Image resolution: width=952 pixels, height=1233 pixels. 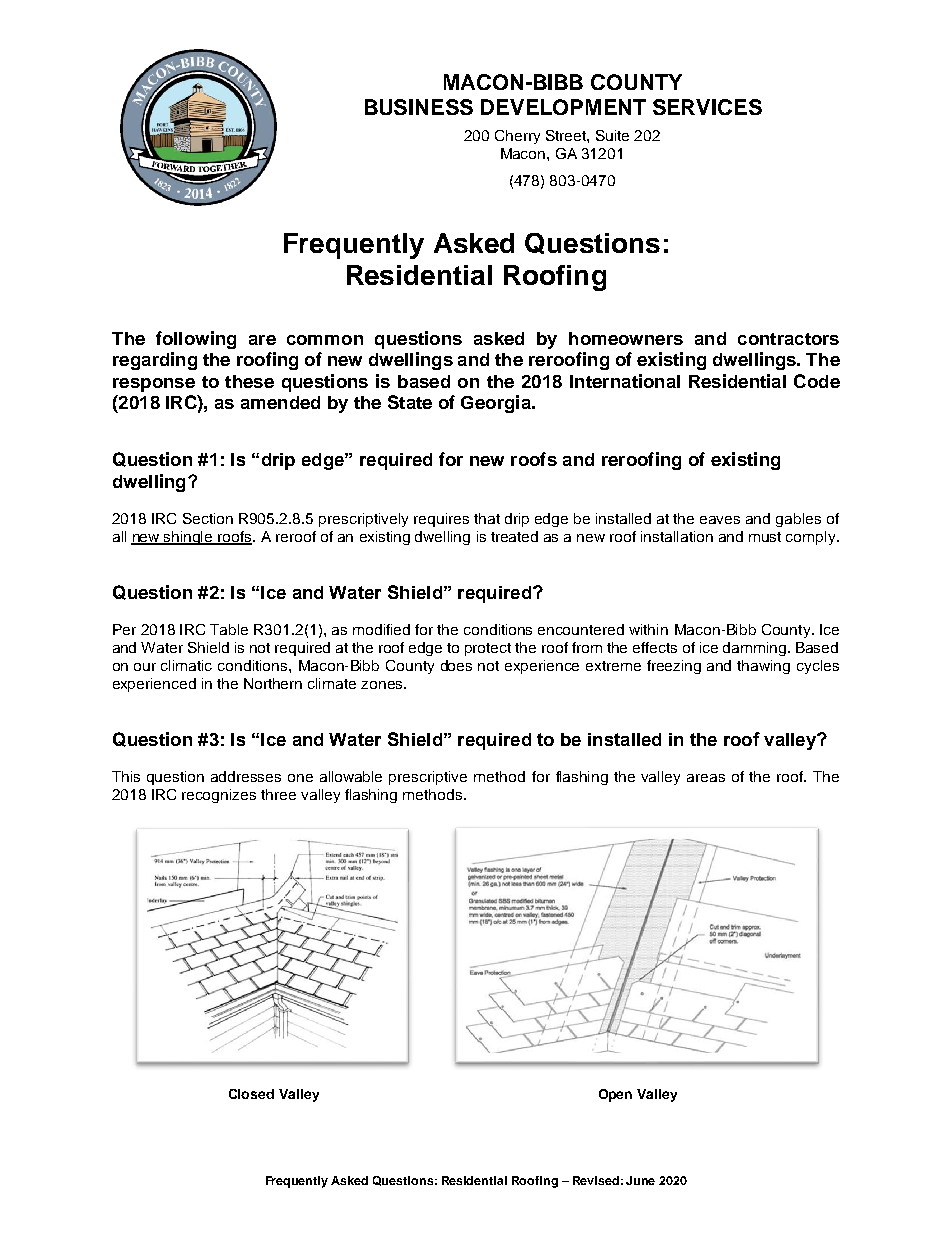 What do you see at coordinates (229, 629) in the screenshot?
I see `Table` at bounding box center [229, 629].
